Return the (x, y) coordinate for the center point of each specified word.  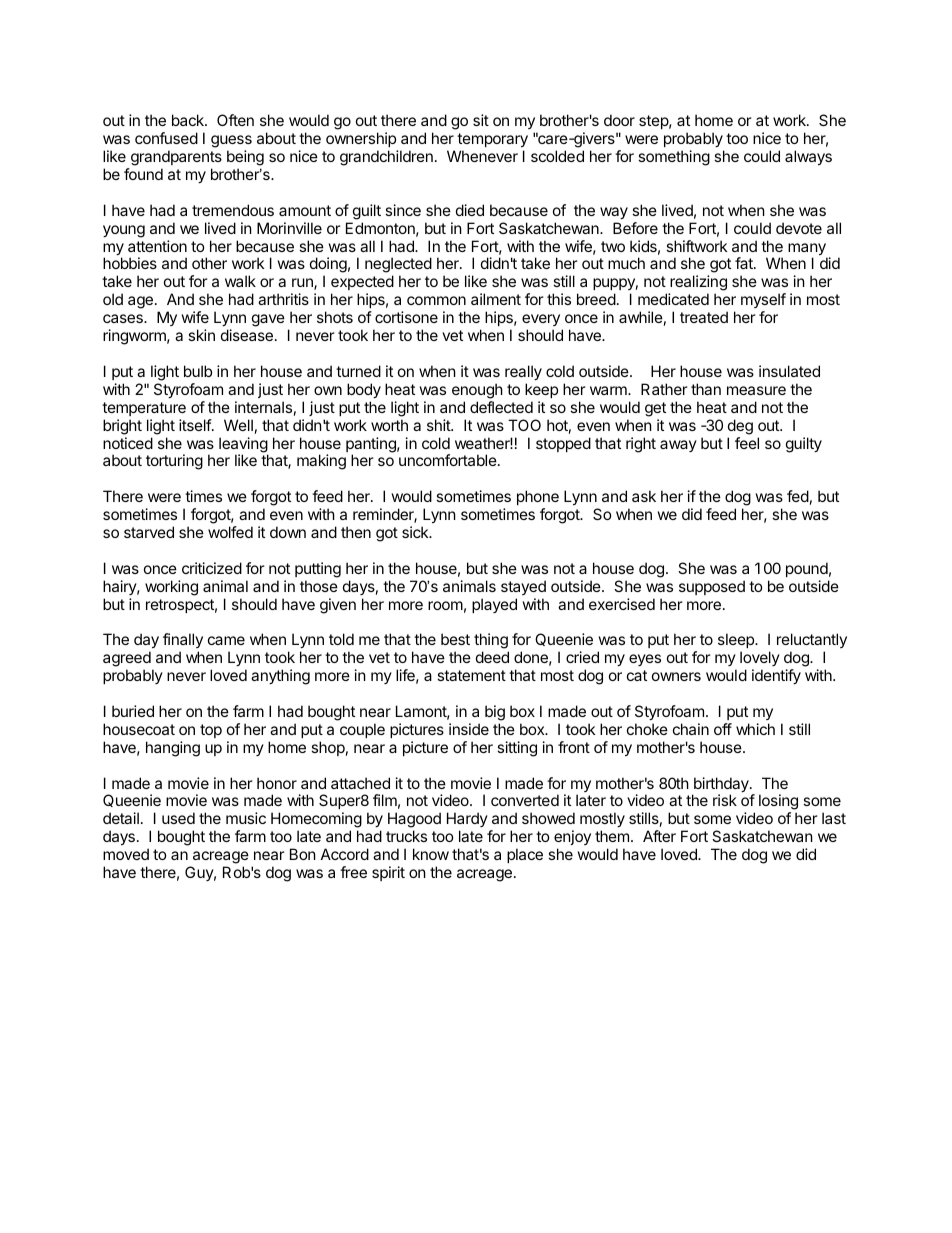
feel (747, 443)
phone (538, 497)
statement (471, 675)
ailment (496, 299)
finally (183, 642)
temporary (492, 140)
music (246, 818)
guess (231, 141)
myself (763, 300)
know (431, 854)
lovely (760, 660)
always (808, 157)
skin (201, 335)
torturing (174, 462)
